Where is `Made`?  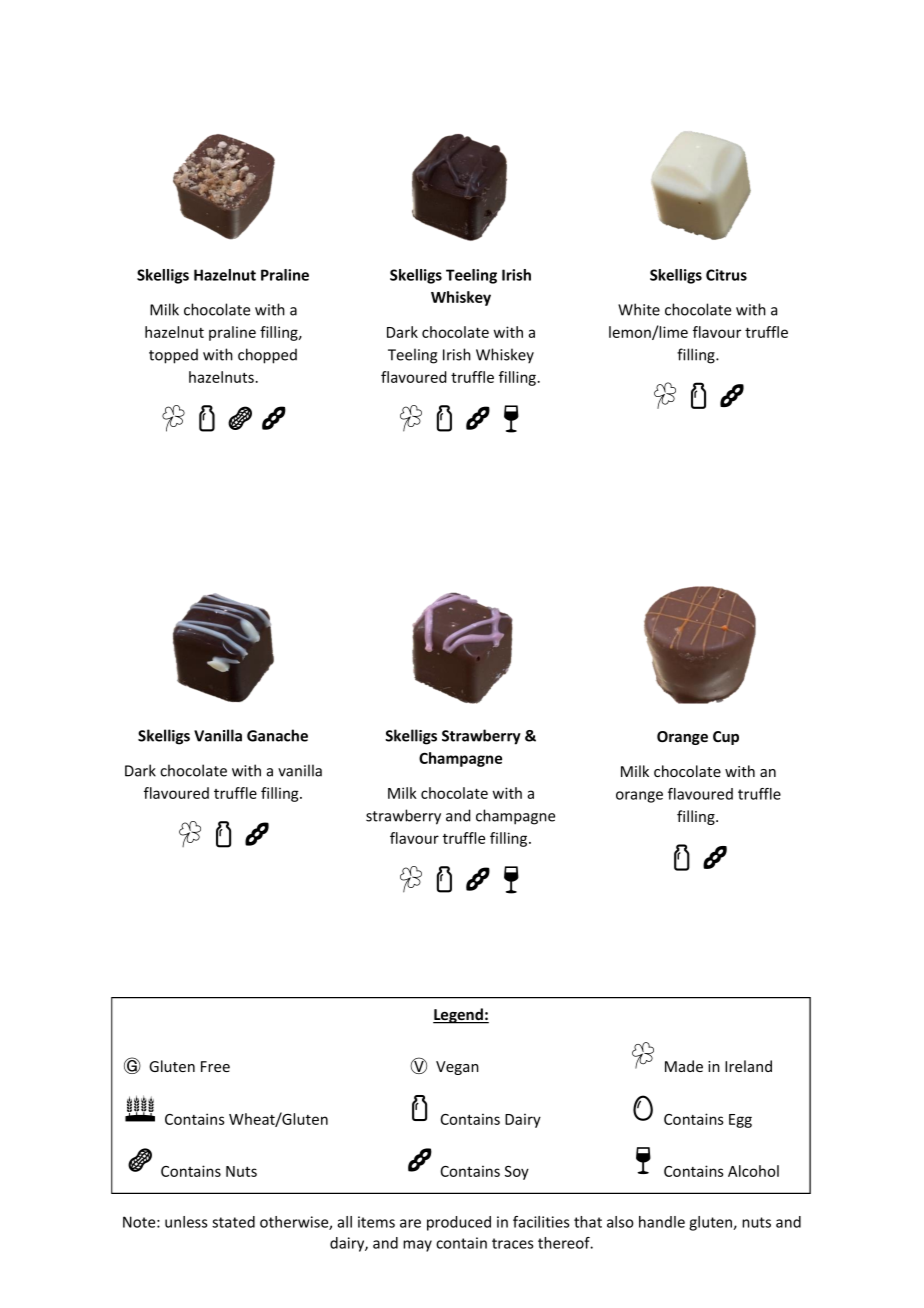
Made is located at coordinates (684, 1066).
